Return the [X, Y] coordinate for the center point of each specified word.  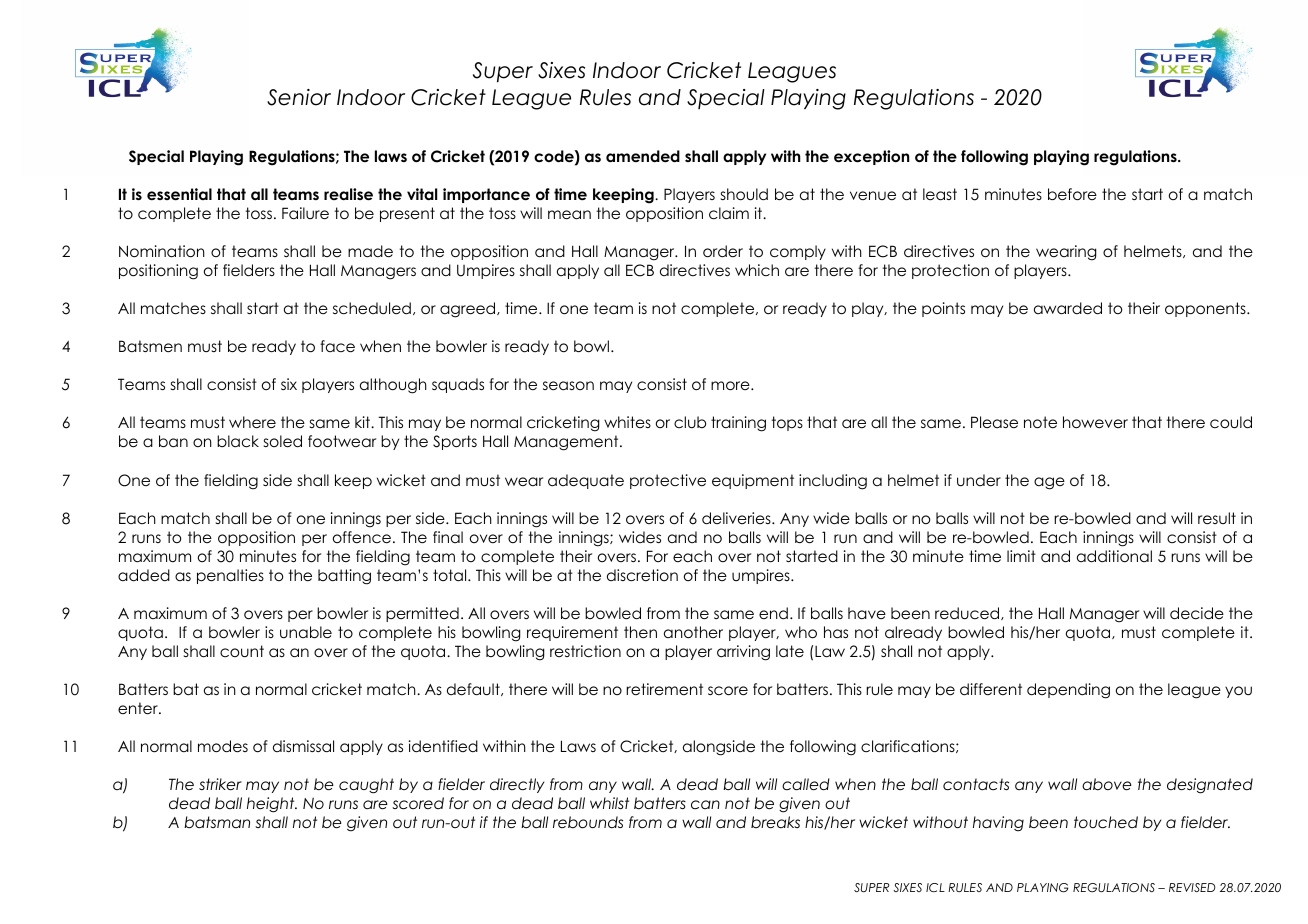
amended [643, 156]
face [337, 346]
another [693, 632]
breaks [775, 822]
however [1095, 422]
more [731, 386]
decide [1197, 613]
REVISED [1192, 887]
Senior [299, 97]
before [1072, 194]
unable [306, 632]
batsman [217, 822]
